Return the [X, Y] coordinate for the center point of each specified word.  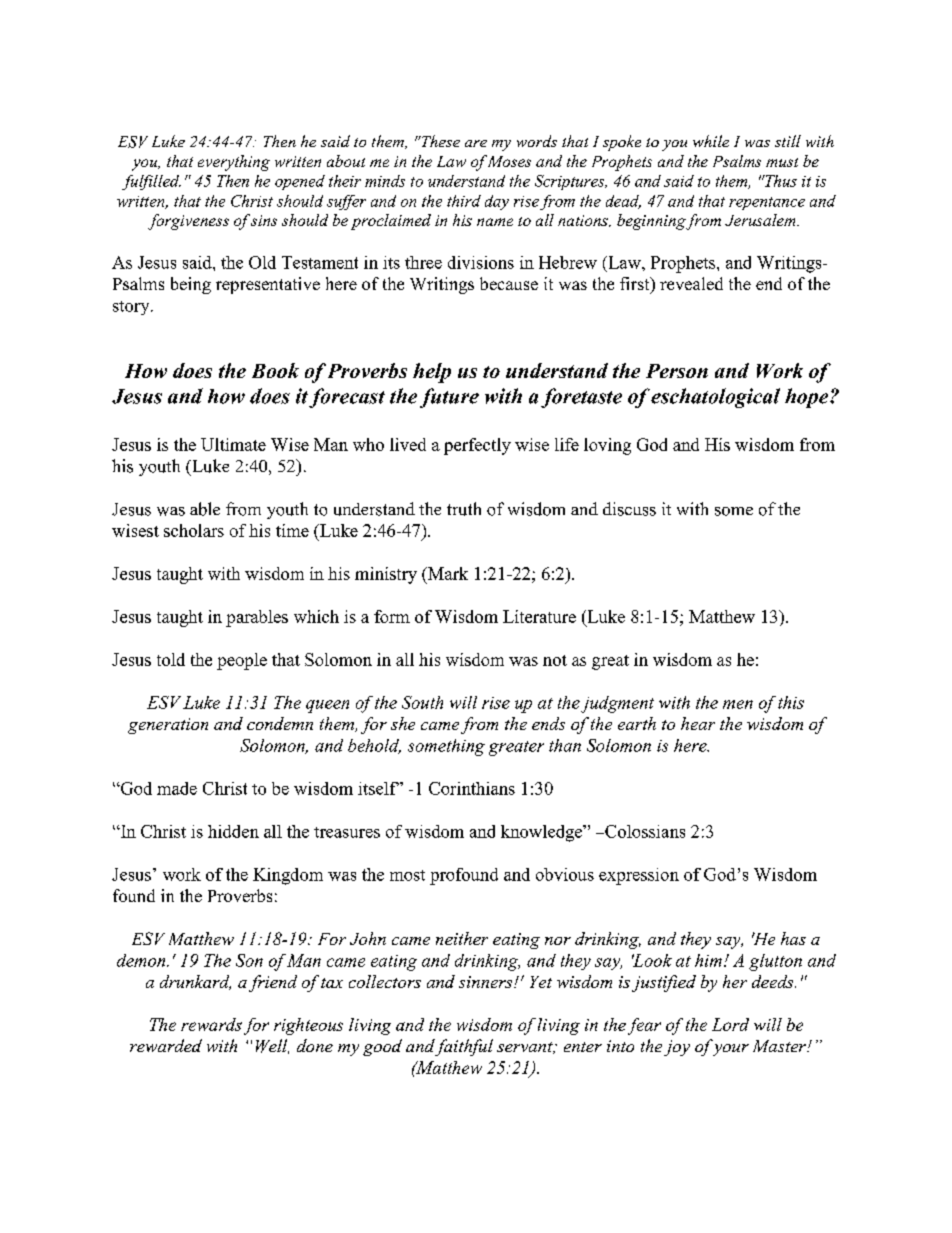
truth [464, 509]
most [407, 875]
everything [234, 163]
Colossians [644, 831]
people [242, 661]
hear [698, 723]
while [711, 141]
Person [677, 371]
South [422, 702]
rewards [211, 1024]
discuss [629, 509]
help [432, 373]
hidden [233, 831]
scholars [194, 530]
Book [275, 370]
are [476, 143]
